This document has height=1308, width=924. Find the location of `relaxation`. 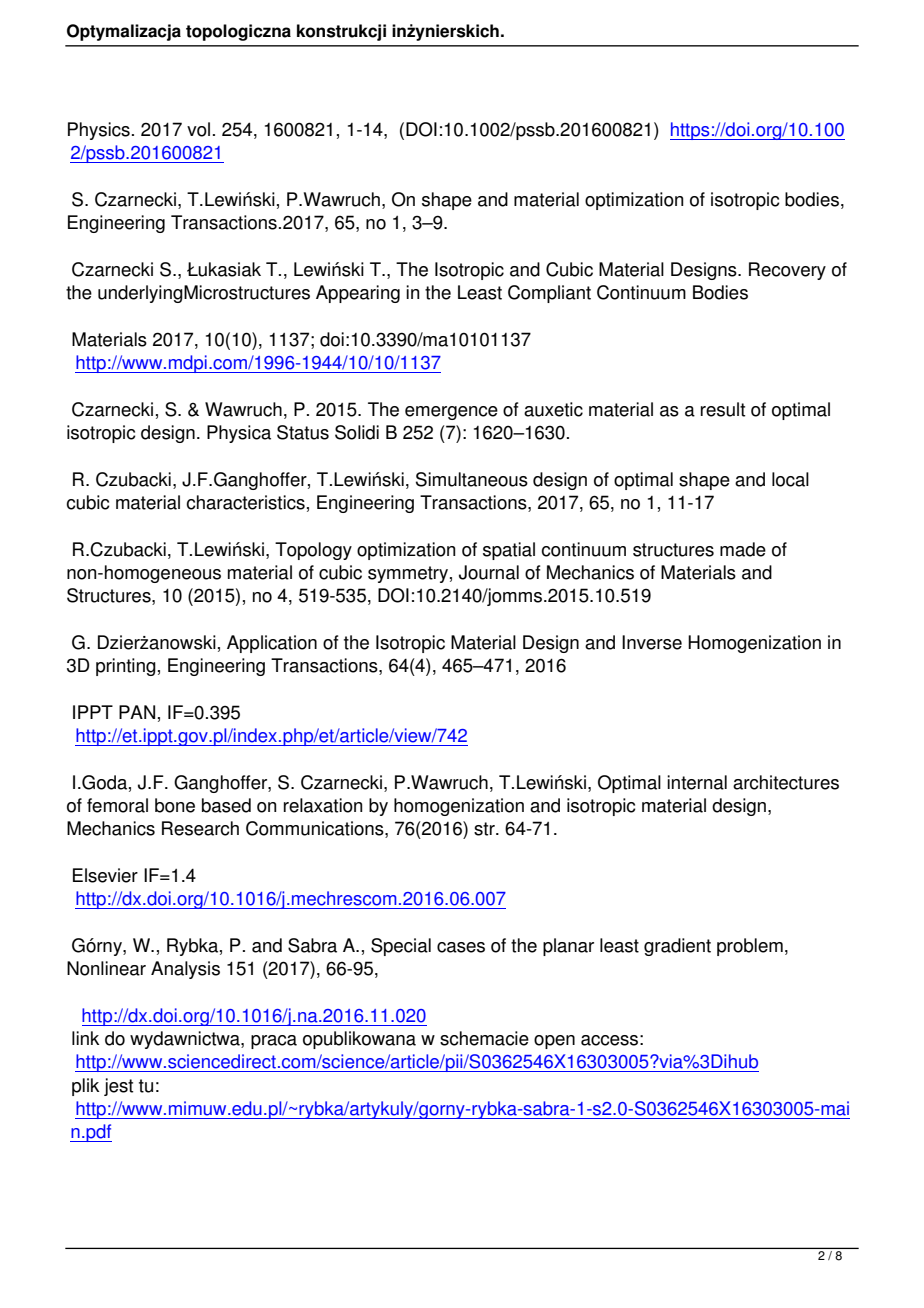

relaxation is located at coordinates (323, 805).
